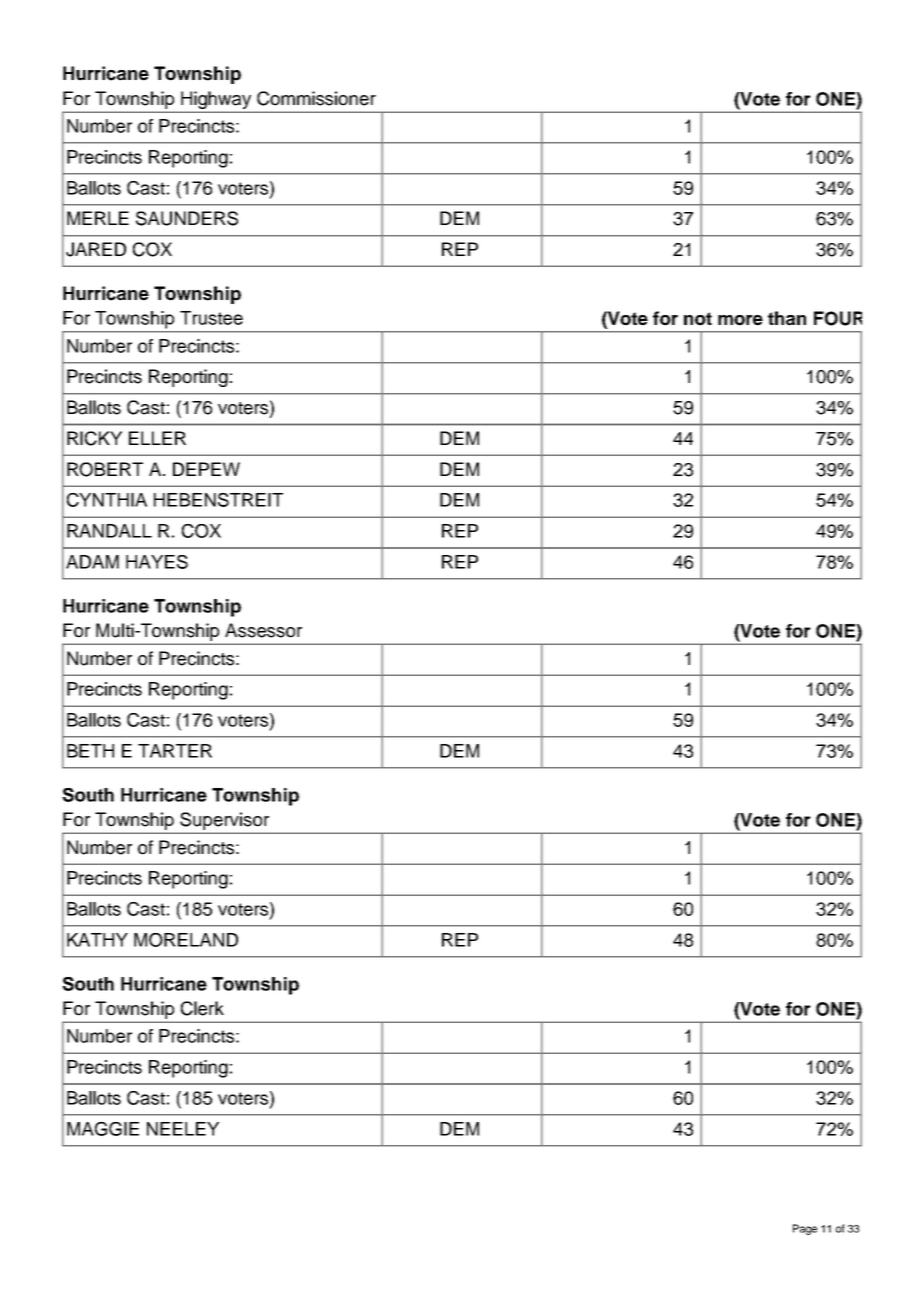  I want to click on Commissioner, so click(316, 98).
